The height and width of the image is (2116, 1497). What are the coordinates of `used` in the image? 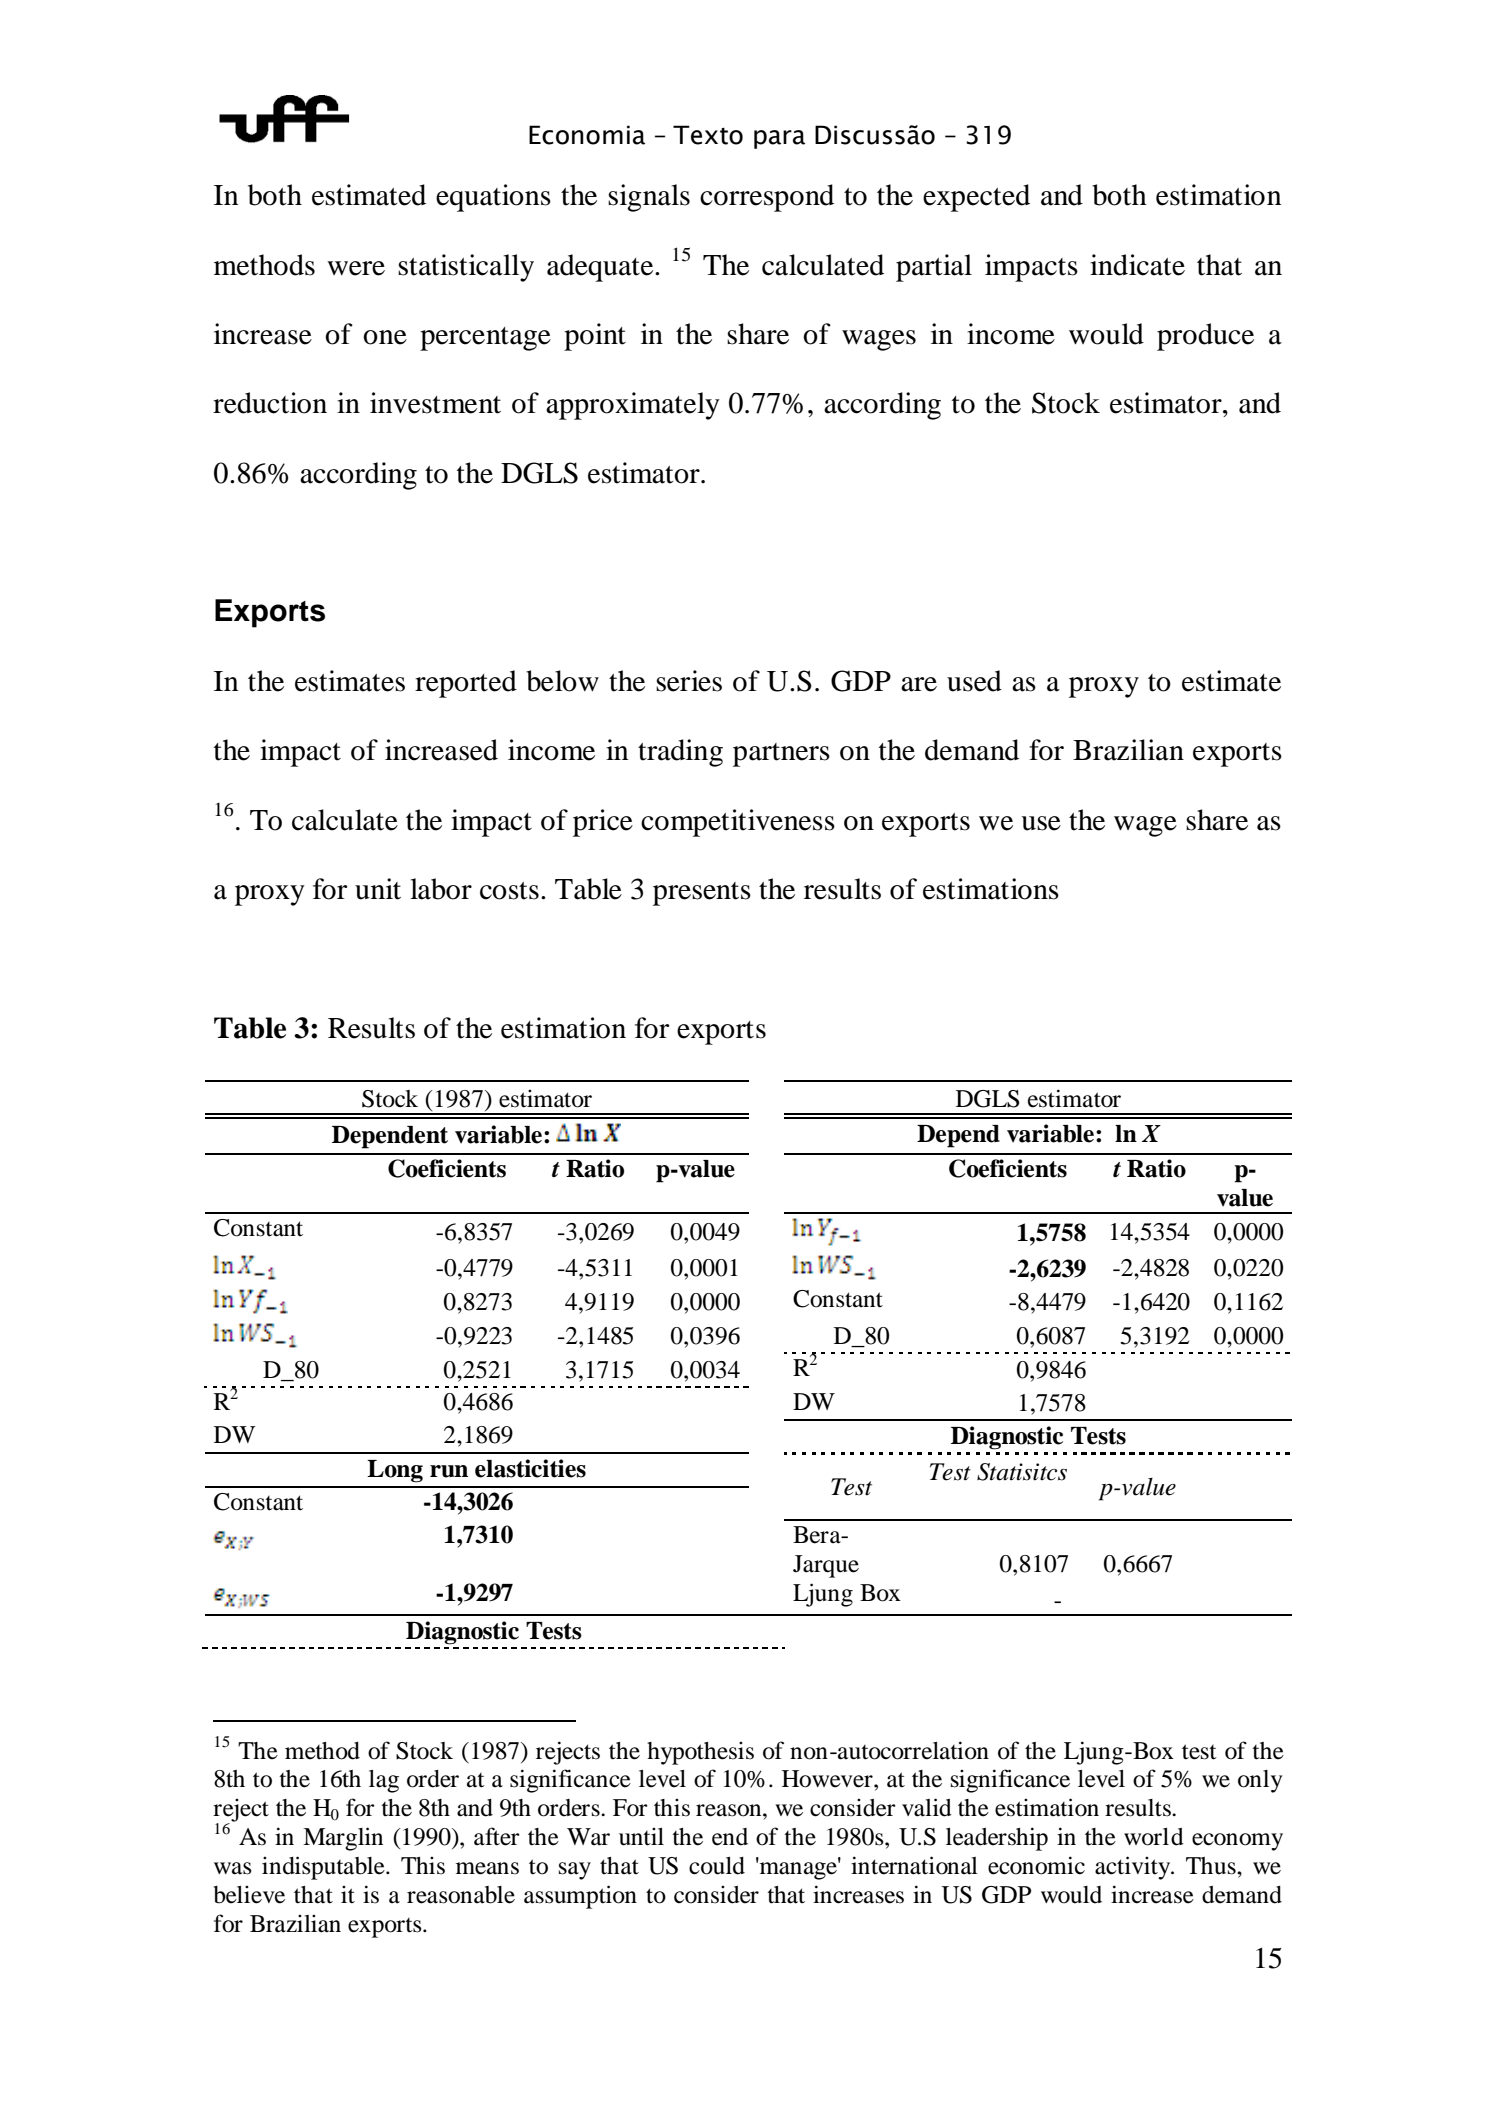 It's located at (974, 681).
